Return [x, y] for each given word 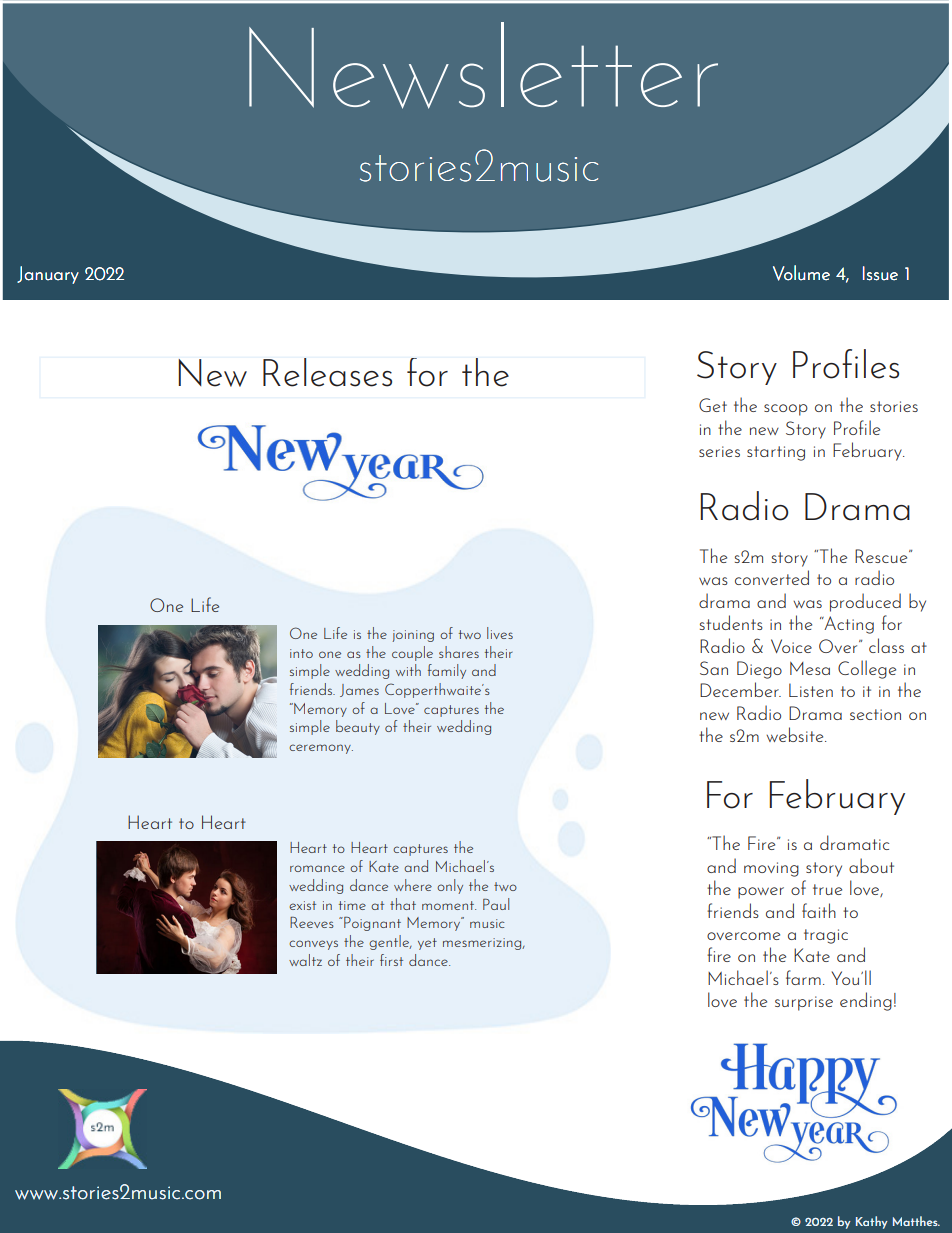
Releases [327, 372]
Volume [801, 273]
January [48, 275]
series [719, 451]
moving [771, 869]
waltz [305, 960]
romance [317, 868]
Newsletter [483, 65]
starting [776, 453]
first [391, 960]
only [450, 886]
